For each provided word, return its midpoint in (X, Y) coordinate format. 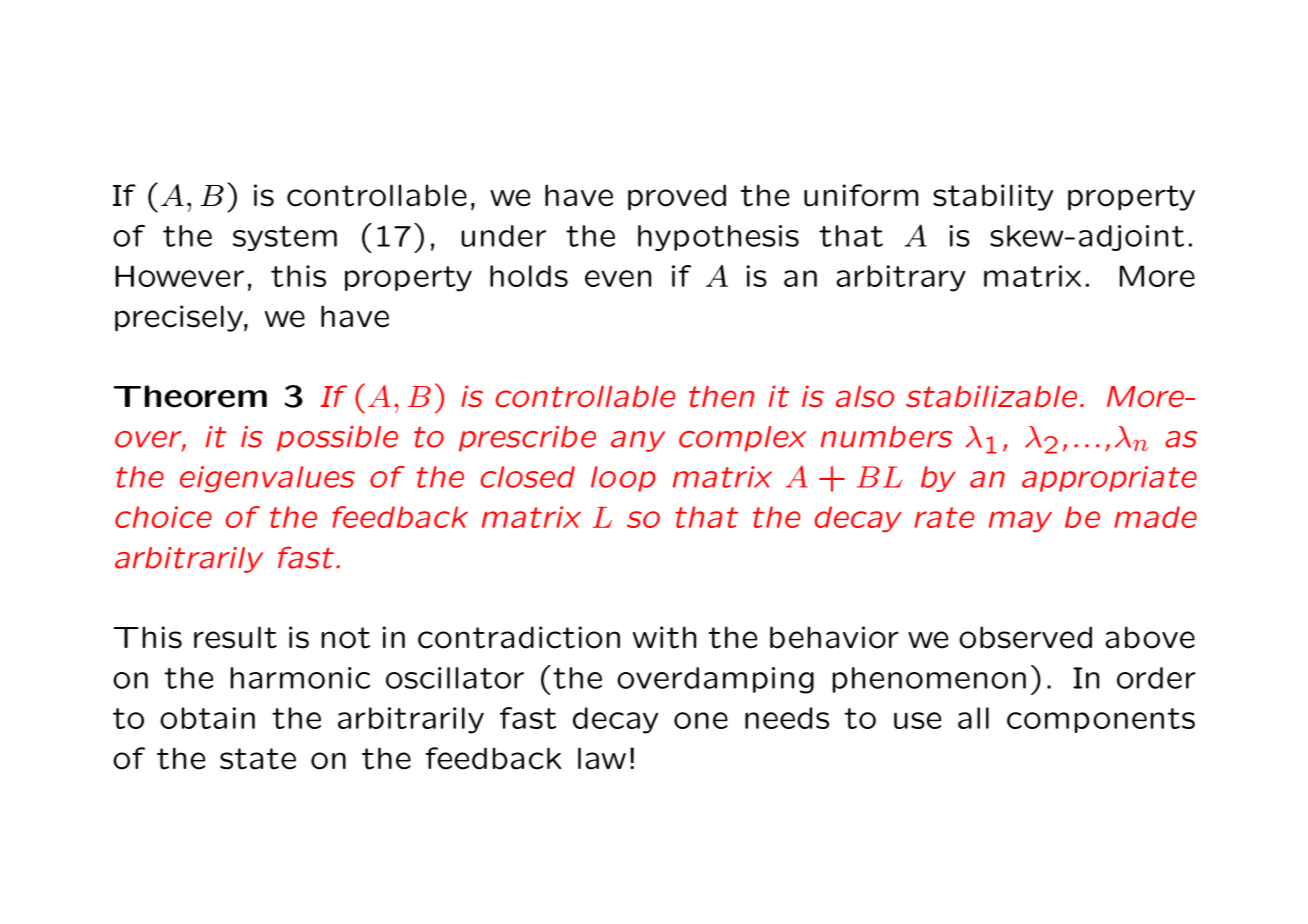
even (618, 278)
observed (1025, 637)
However (179, 276)
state (258, 759)
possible (337, 439)
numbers (887, 437)
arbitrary (901, 278)
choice (163, 517)
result (235, 637)
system (285, 238)
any (638, 441)
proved (677, 197)
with (664, 637)
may (1020, 522)
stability (993, 197)
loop (623, 479)
